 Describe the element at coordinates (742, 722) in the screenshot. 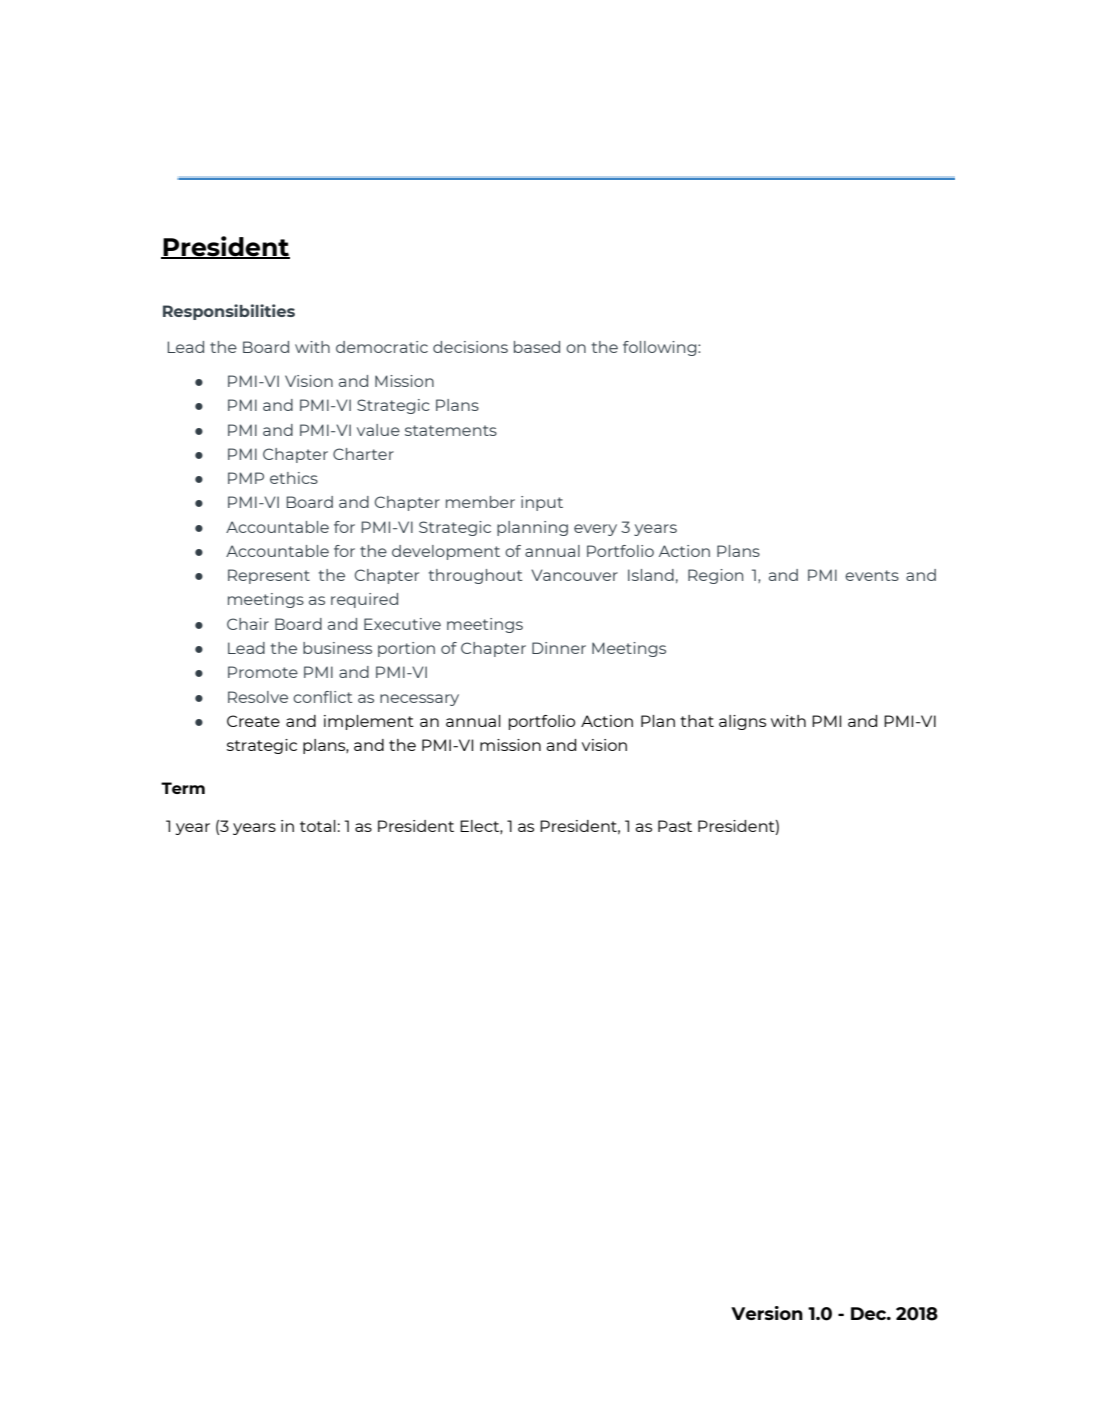

I see `aligns` at that location.
